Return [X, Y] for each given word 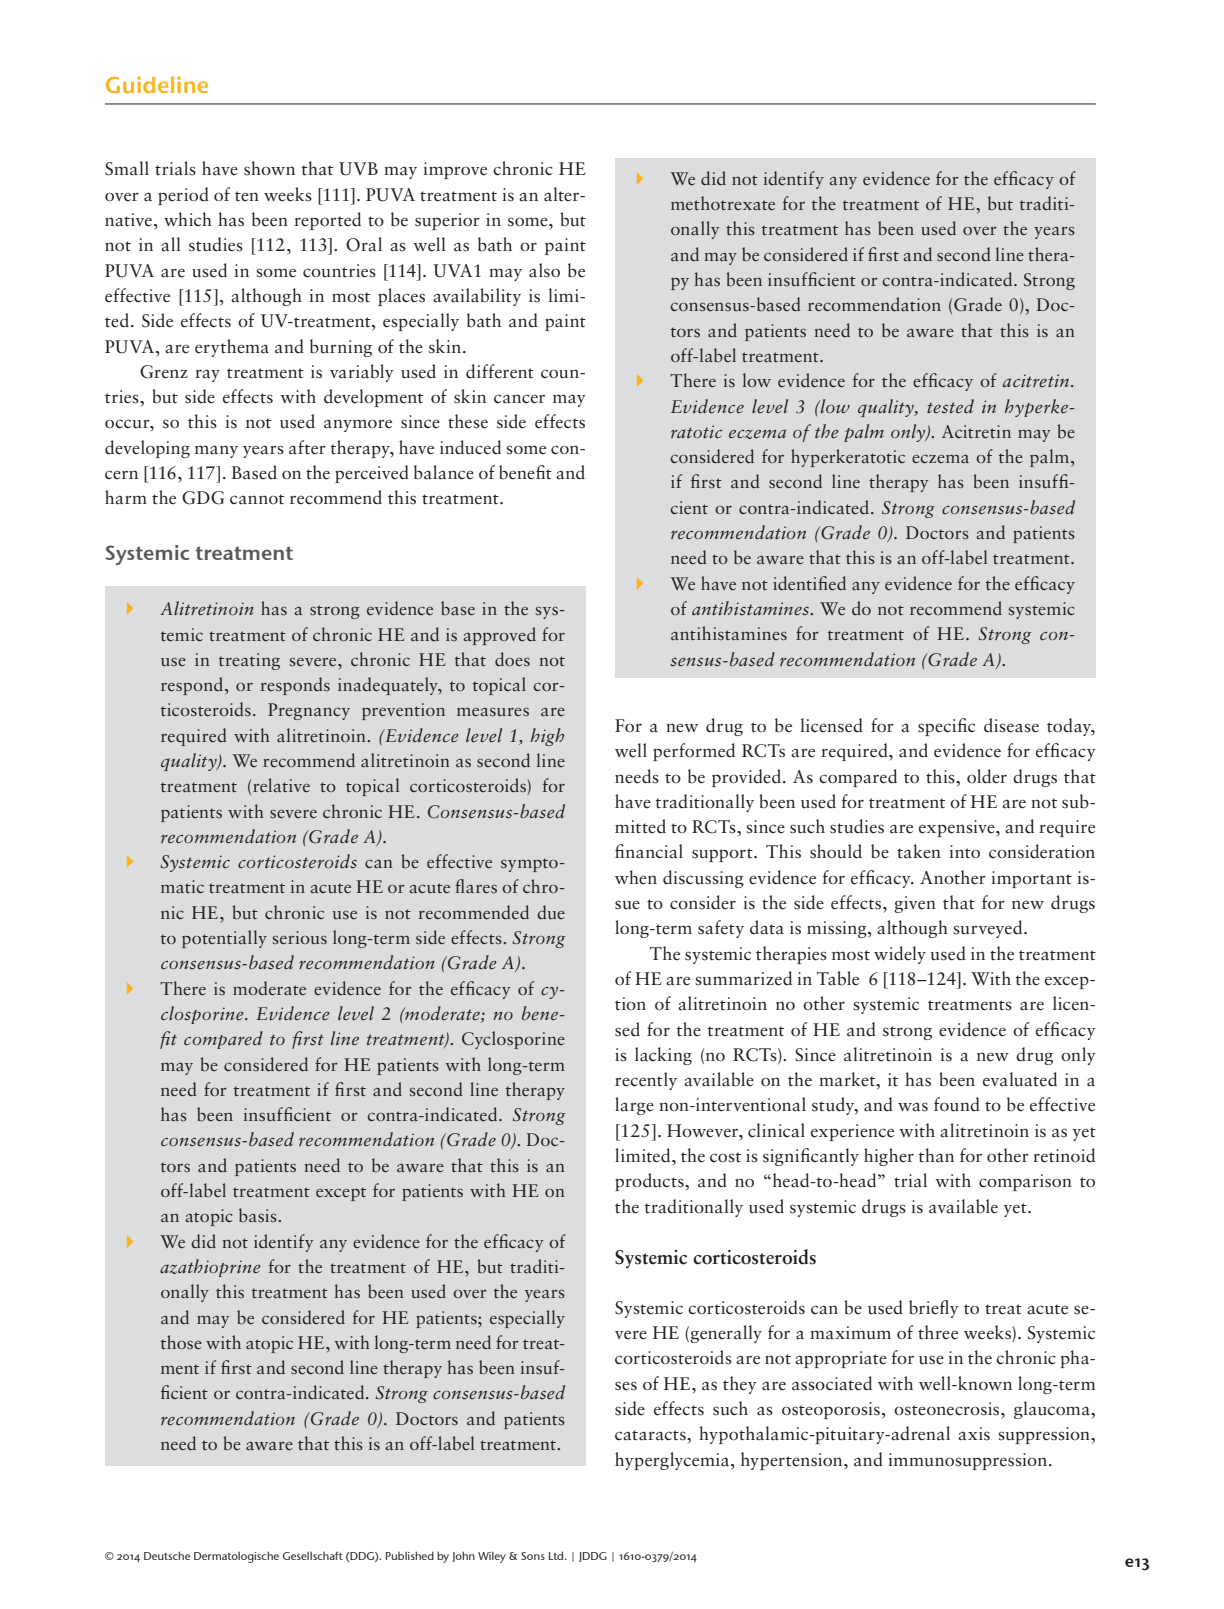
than [936, 1155]
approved [499, 636]
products [650, 1182]
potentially [224, 939]
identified [809, 583]
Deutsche [167, 1555]
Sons [533, 1556]
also [544, 270]
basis [259, 1215]
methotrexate [723, 203]
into [964, 852]
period [183, 196]
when [636, 877]
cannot [257, 499]
